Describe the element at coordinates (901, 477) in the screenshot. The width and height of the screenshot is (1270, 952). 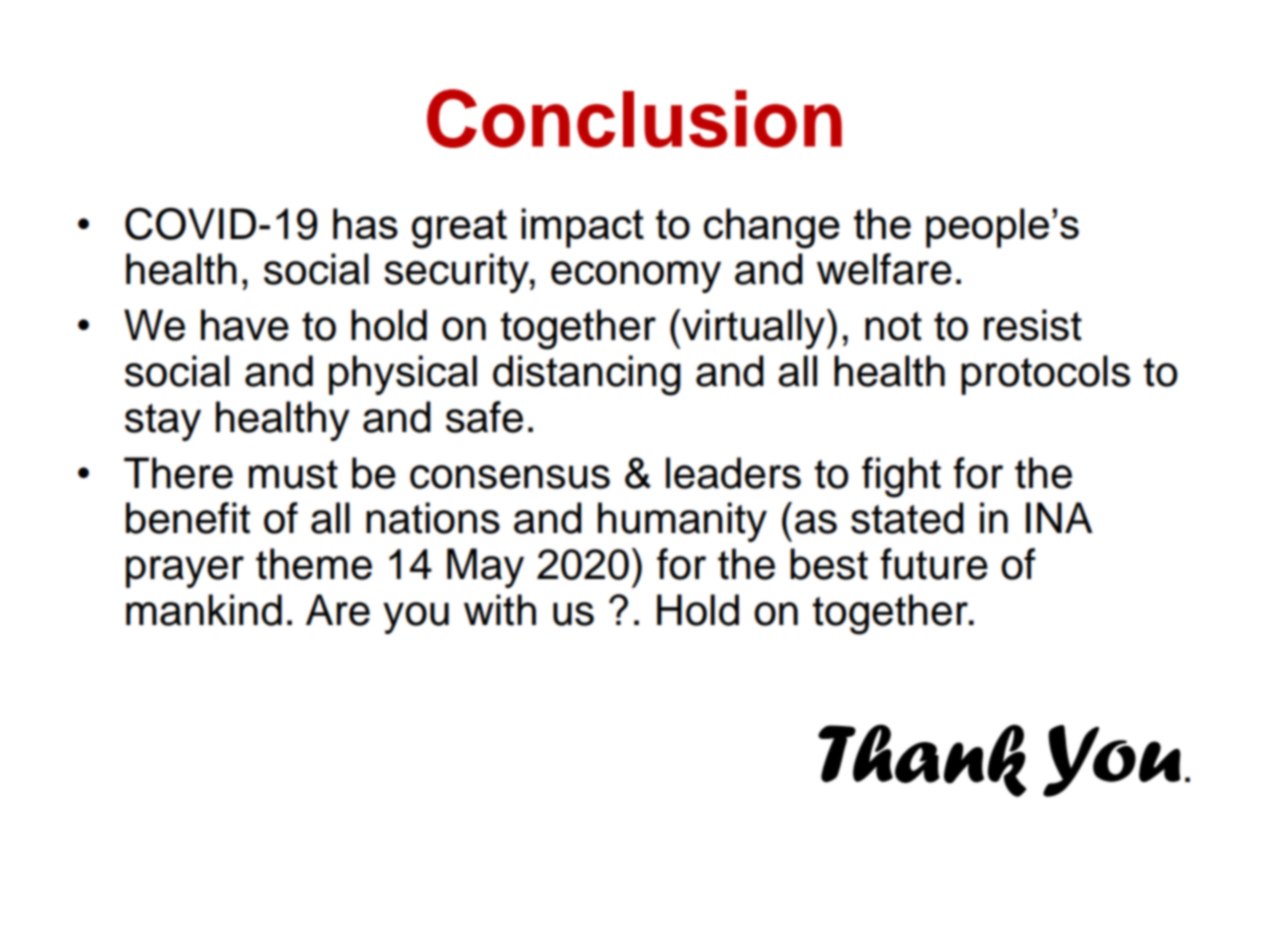
I see `fight` at that location.
